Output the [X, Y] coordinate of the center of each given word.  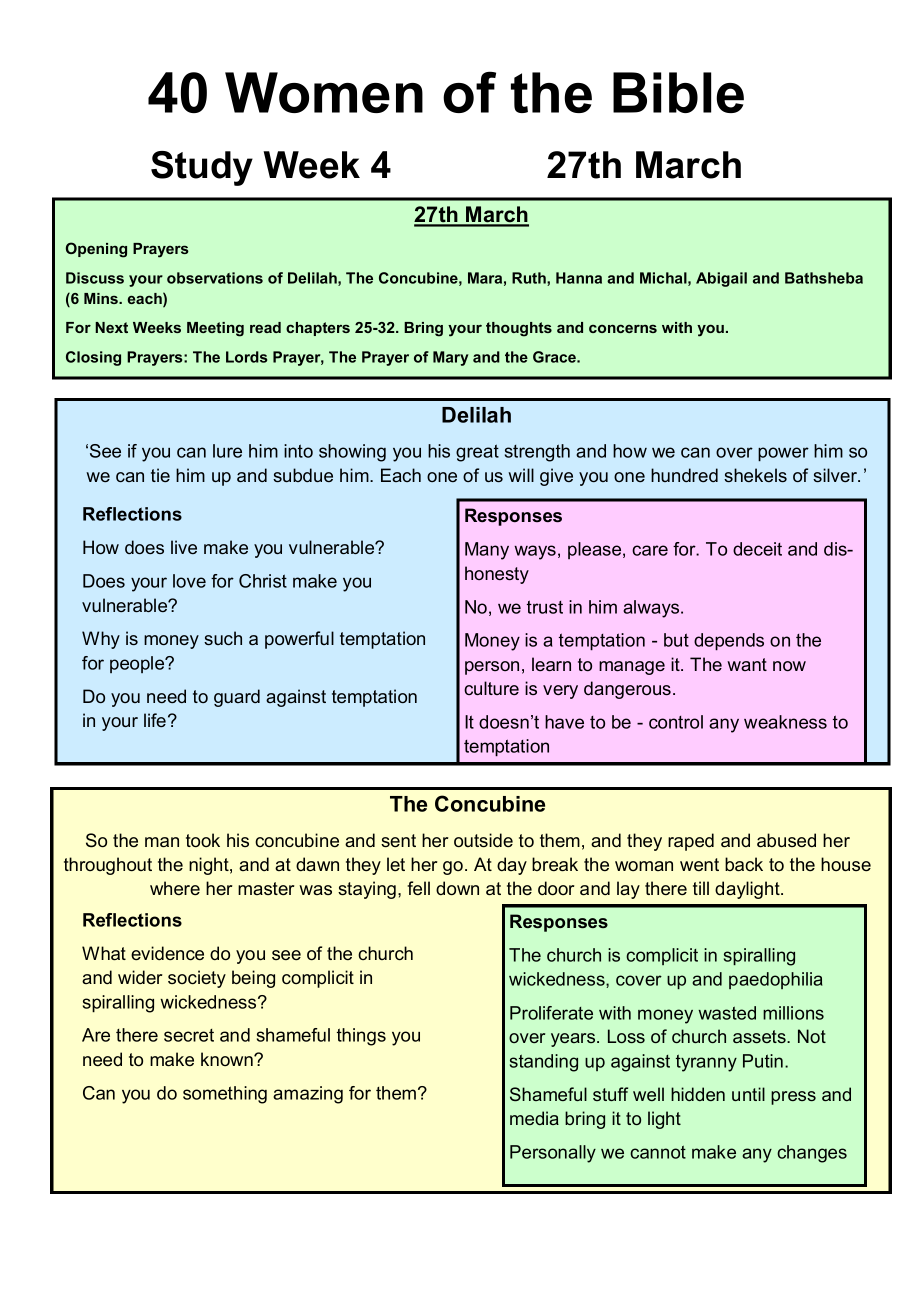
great [477, 453]
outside [483, 840]
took [203, 840]
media [534, 1118]
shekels [755, 475]
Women [324, 92]
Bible [678, 92]
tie [160, 475]
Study [202, 168]
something [225, 1095]
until [748, 1094]
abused [786, 840]
